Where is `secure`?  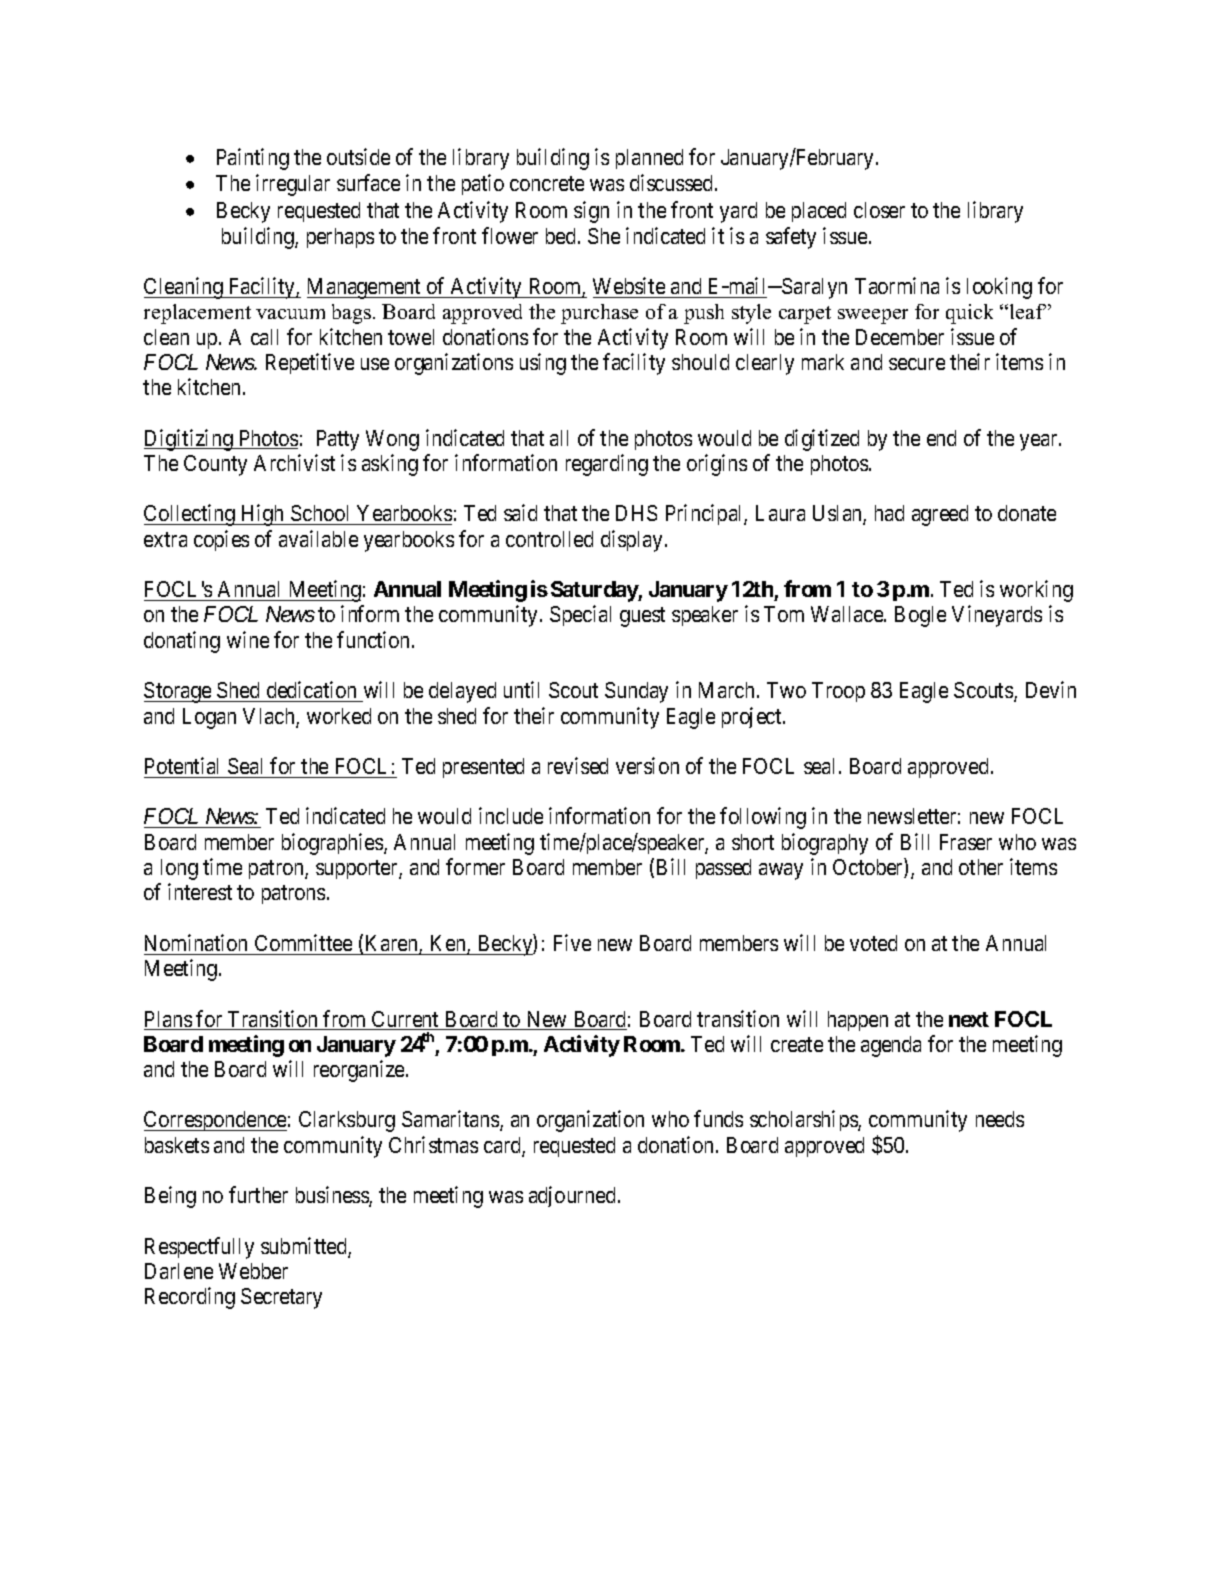
secure is located at coordinates (917, 364).
